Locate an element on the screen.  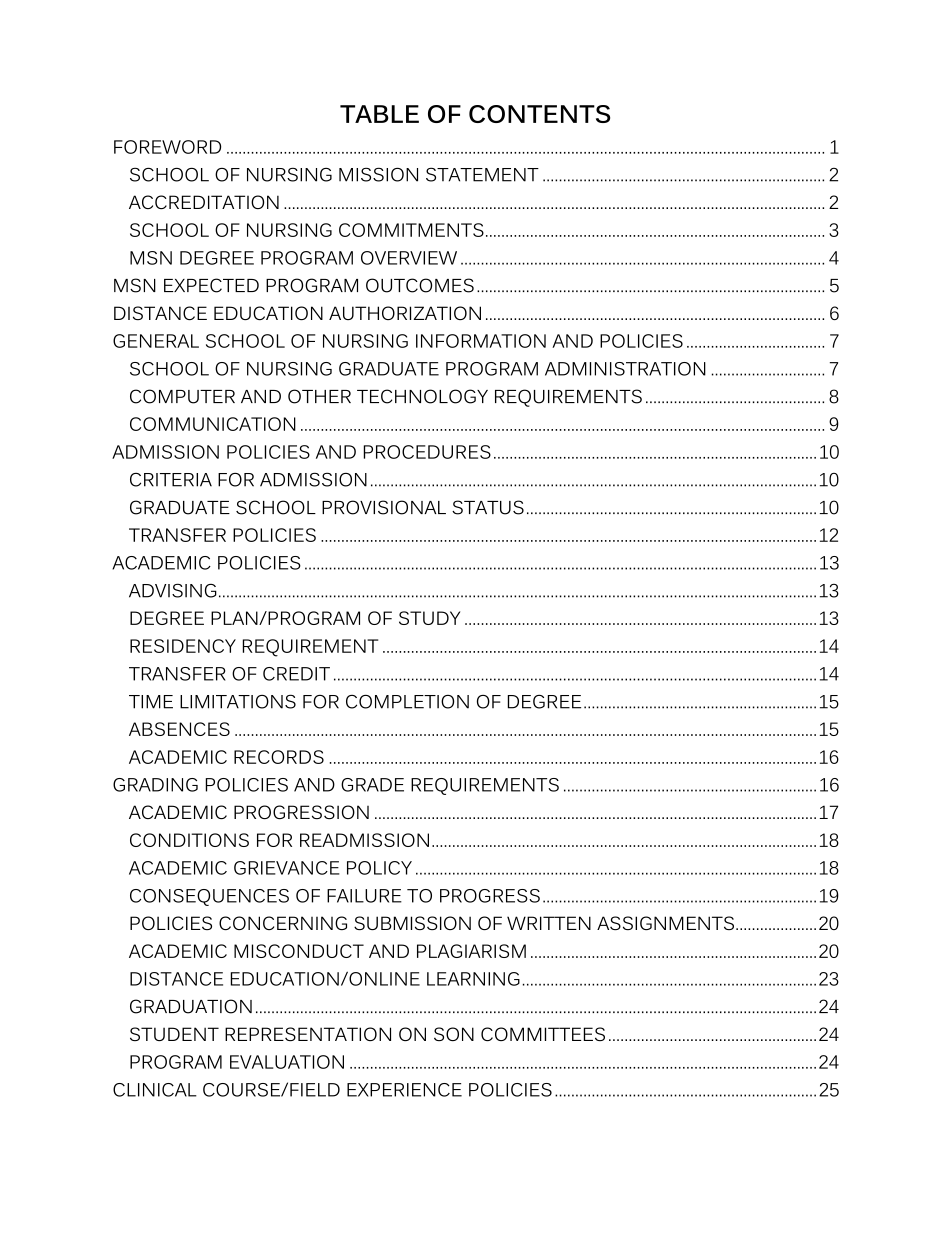
COMPLETION is located at coordinates (407, 702).
